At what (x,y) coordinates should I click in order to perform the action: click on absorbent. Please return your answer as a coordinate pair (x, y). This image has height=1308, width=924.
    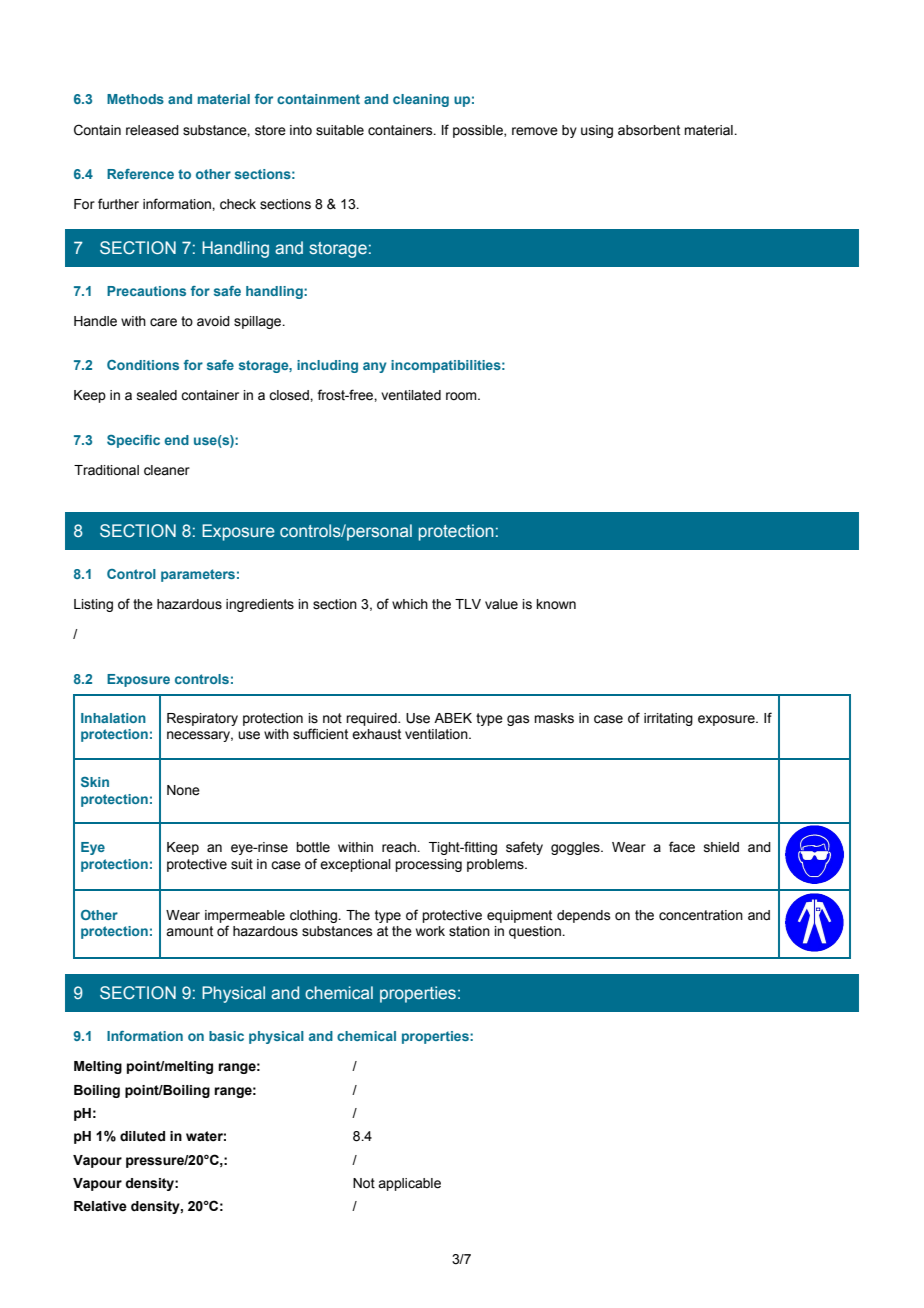
    Looking at the image, I should click on (649, 130).
